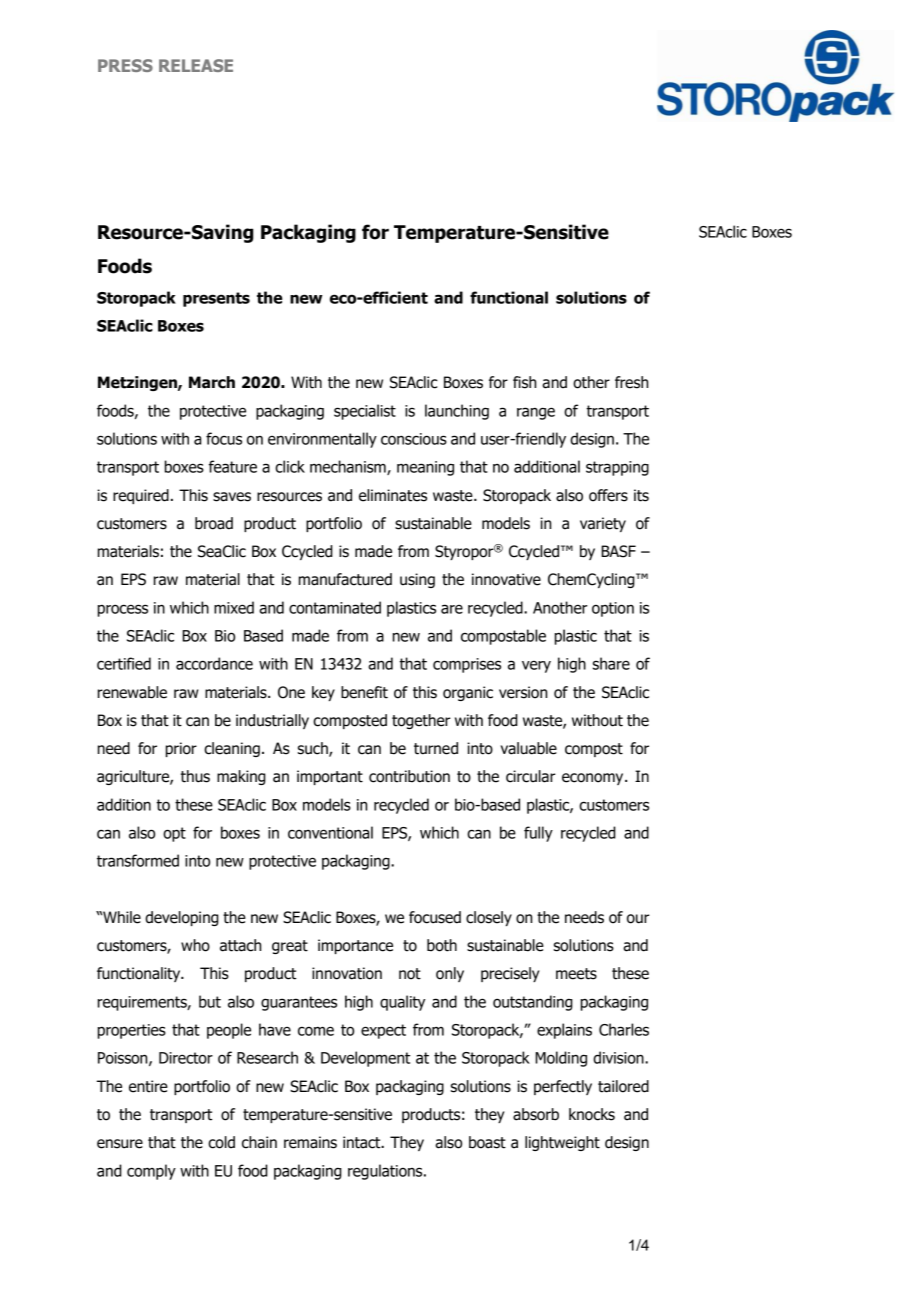 The width and height of the screenshot is (924, 1309). I want to click on RELEASE, so click(196, 65).
